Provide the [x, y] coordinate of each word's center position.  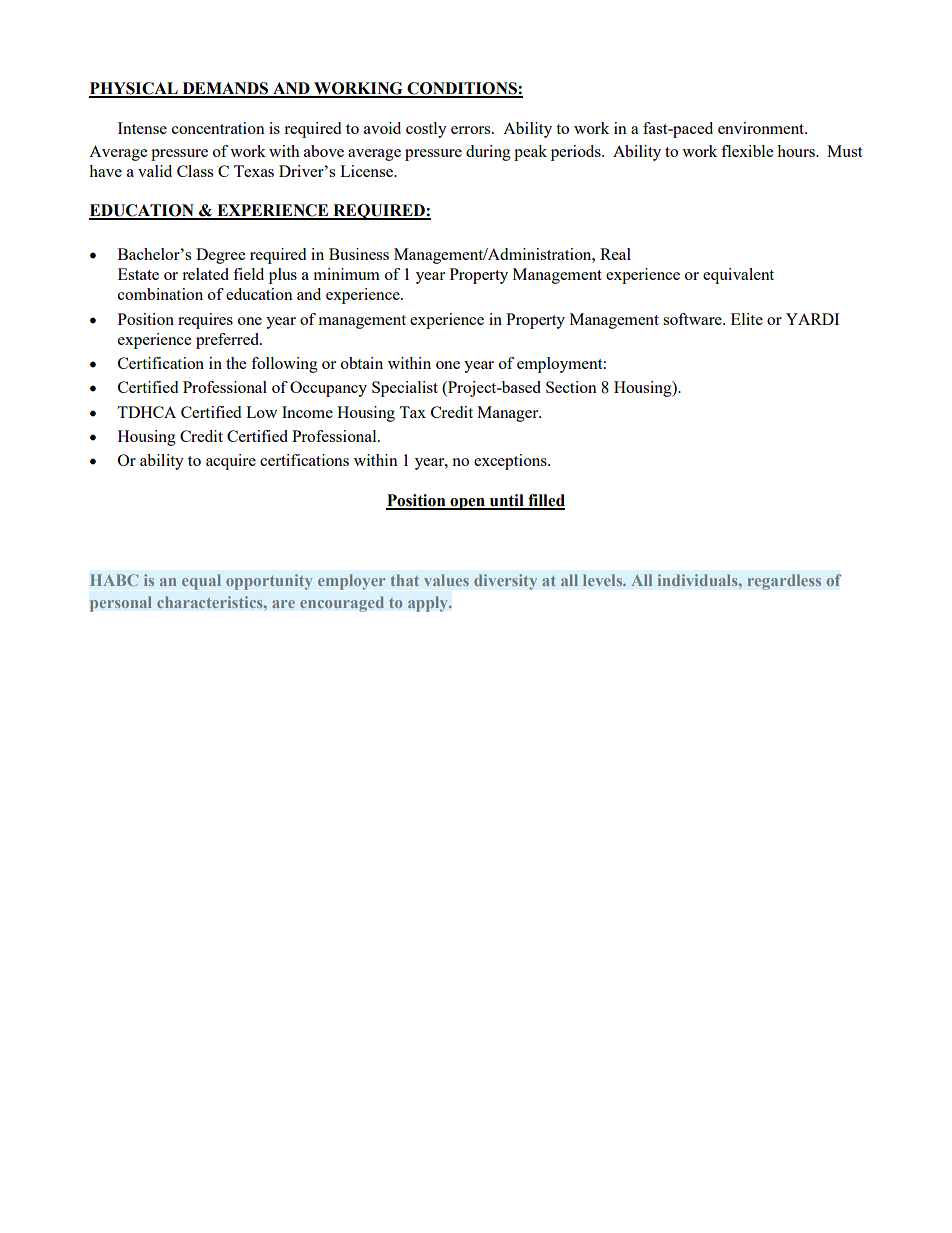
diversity [505, 582]
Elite [747, 319]
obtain [362, 363]
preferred [228, 341]
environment [762, 128]
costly [426, 130]
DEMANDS [225, 89]
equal [201, 582]
